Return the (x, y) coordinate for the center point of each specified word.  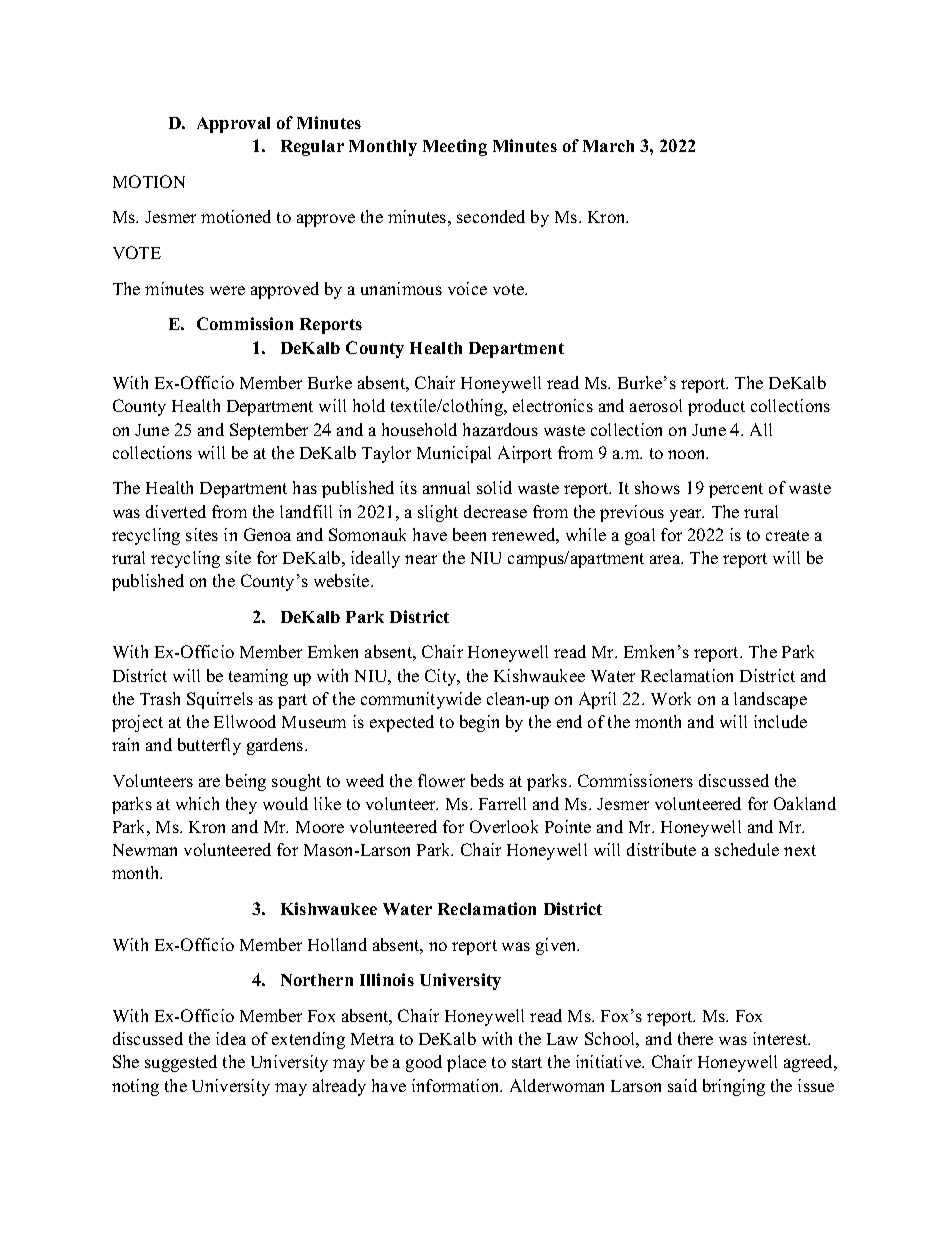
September (269, 431)
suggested (181, 1063)
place (466, 1063)
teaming (258, 677)
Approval (233, 125)
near (421, 559)
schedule (747, 849)
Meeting (455, 147)
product (716, 407)
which (197, 803)
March (608, 146)
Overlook (504, 826)
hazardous (500, 429)
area (666, 559)
